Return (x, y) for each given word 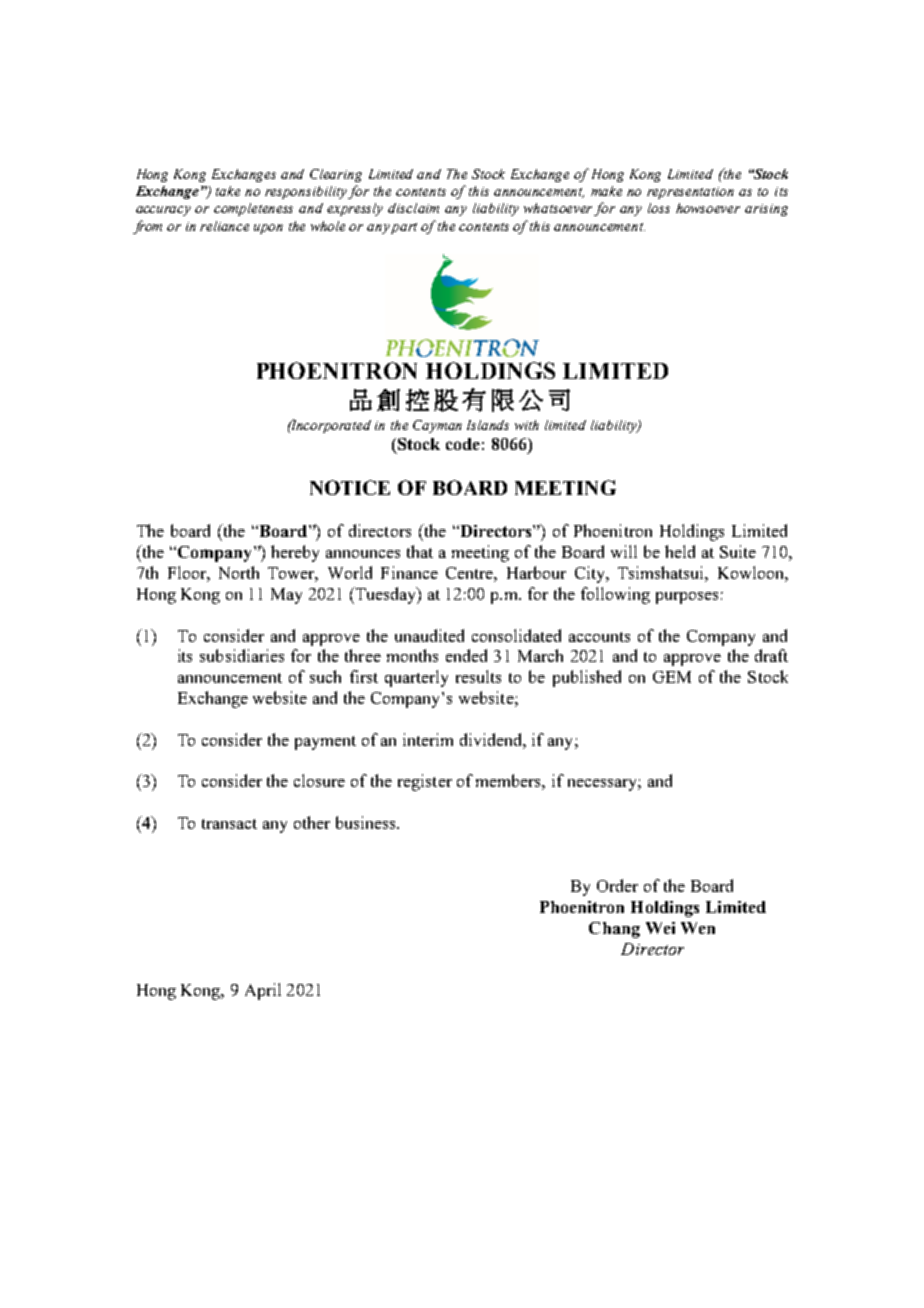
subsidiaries (242, 655)
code (463, 444)
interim (428, 739)
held (680, 551)
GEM (672, 677)
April (263, 991)
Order (617, 885)
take (228, 191)
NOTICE (350, 487)
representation (690, 193)
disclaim (413, 208)
